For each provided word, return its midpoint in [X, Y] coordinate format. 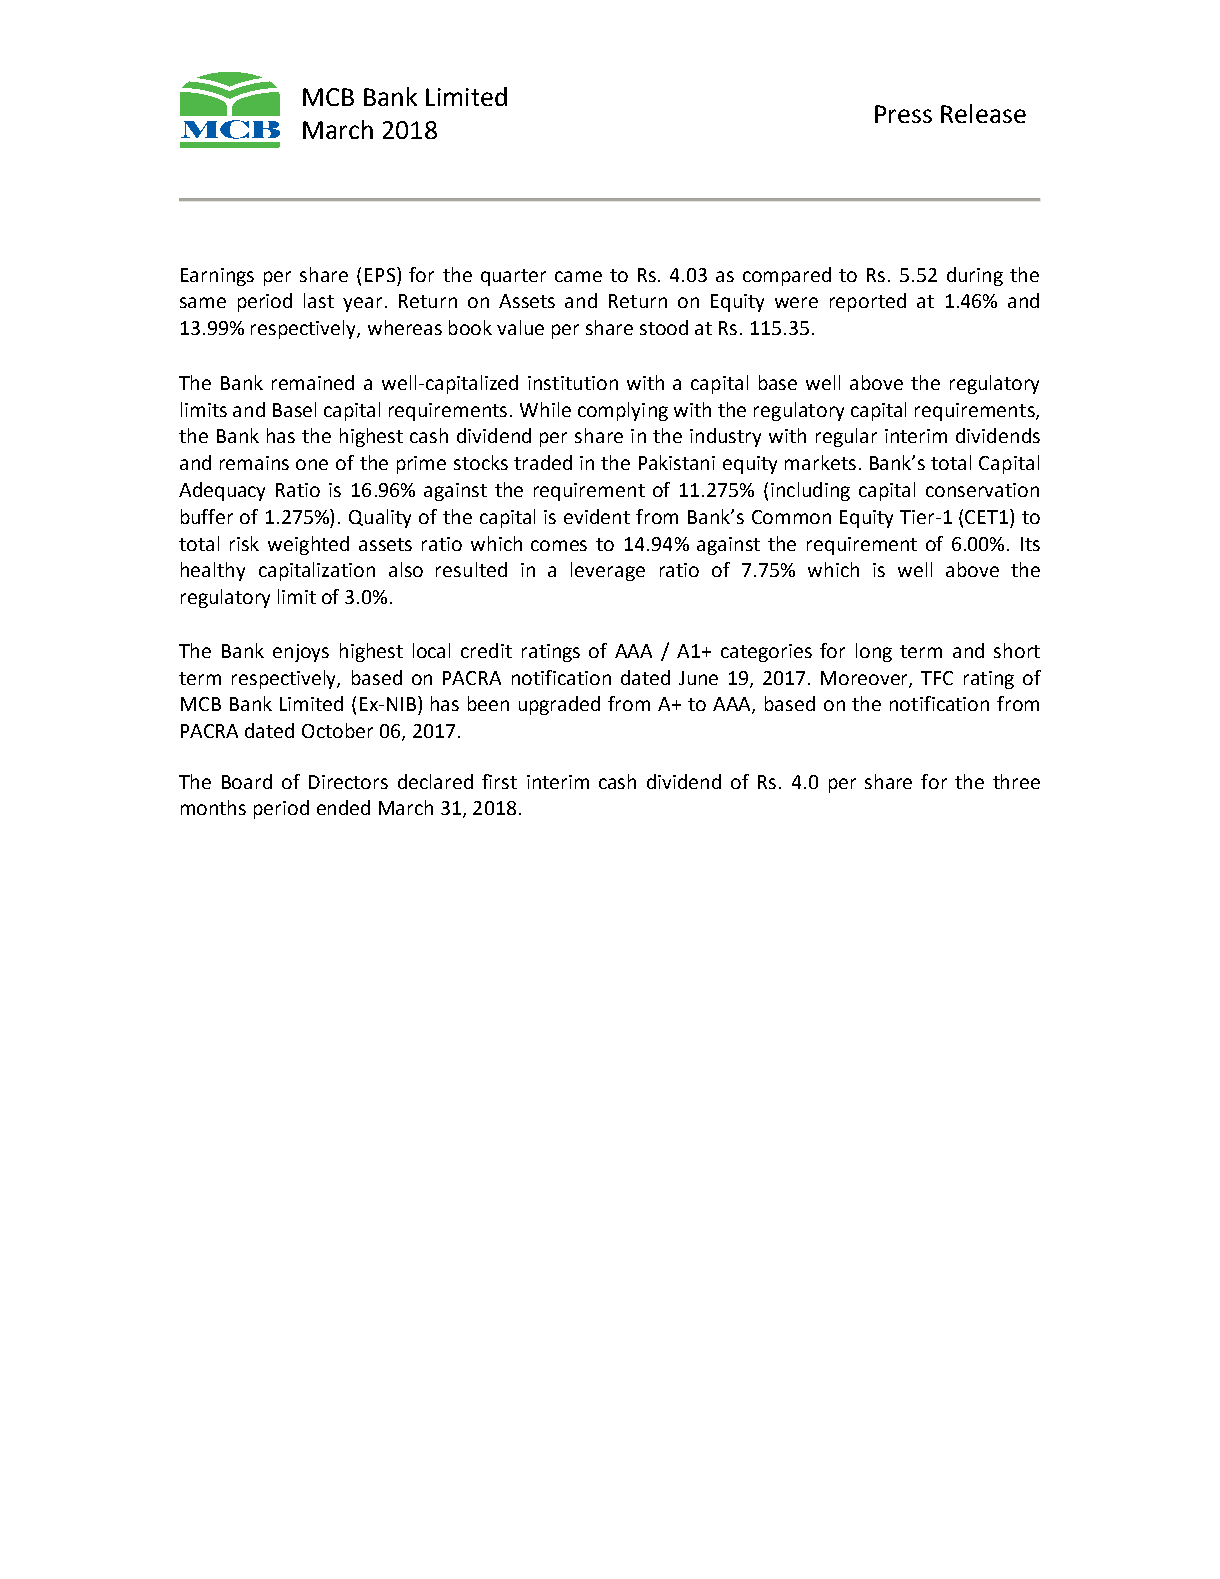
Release [983, 113]
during [975, 276]
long [874, 652]
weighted [308, 545]
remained [313, 382]
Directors [348, 782]
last [319, 300]
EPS [380, 275]
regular [846, 437]
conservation [982, 490]
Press [903, 114]
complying [623, 411]
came [578, 276]
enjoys [301, 653]
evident [597, 516]
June [698, 678]
